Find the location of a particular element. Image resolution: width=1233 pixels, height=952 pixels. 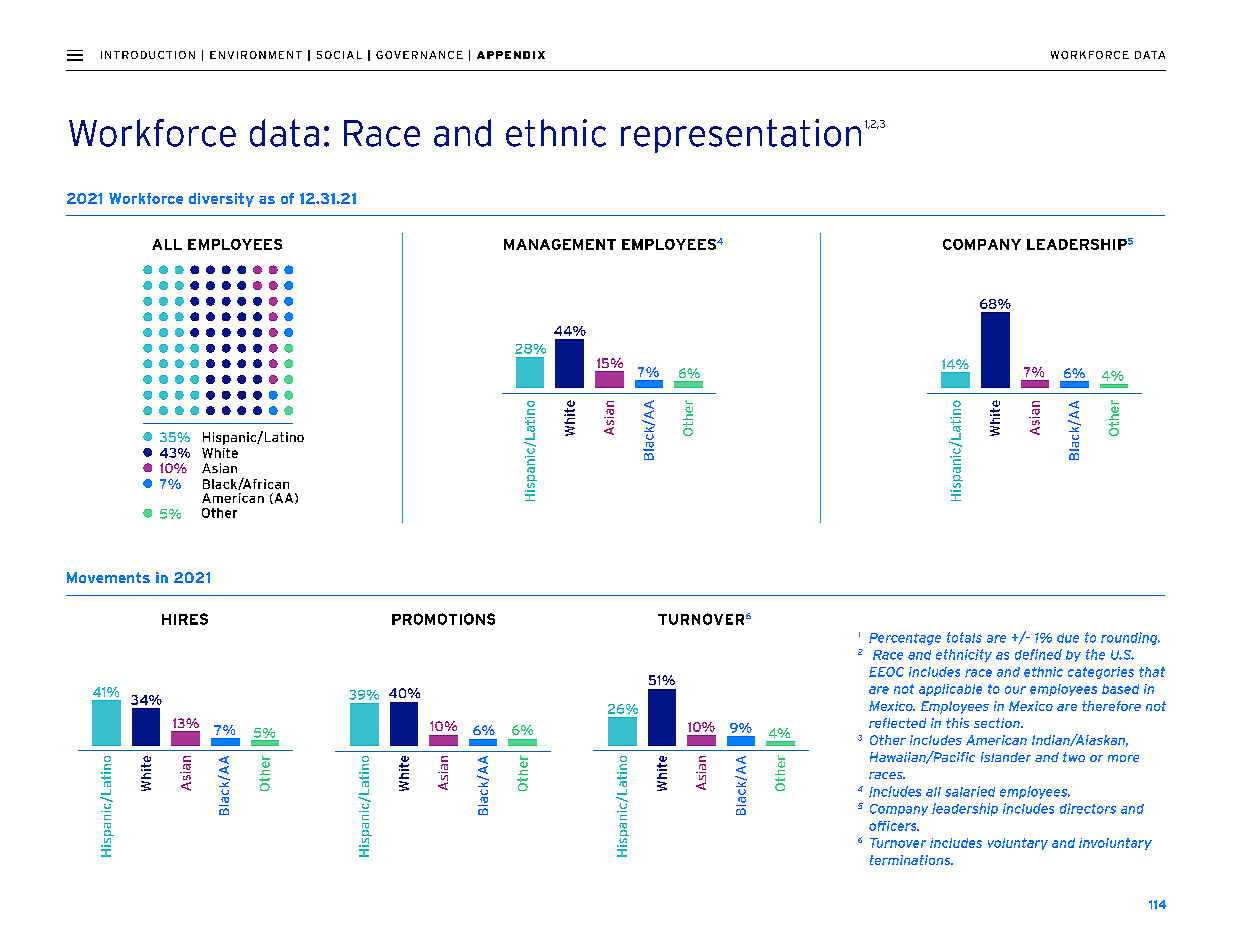

due is located at coordinates (1068, 638).
